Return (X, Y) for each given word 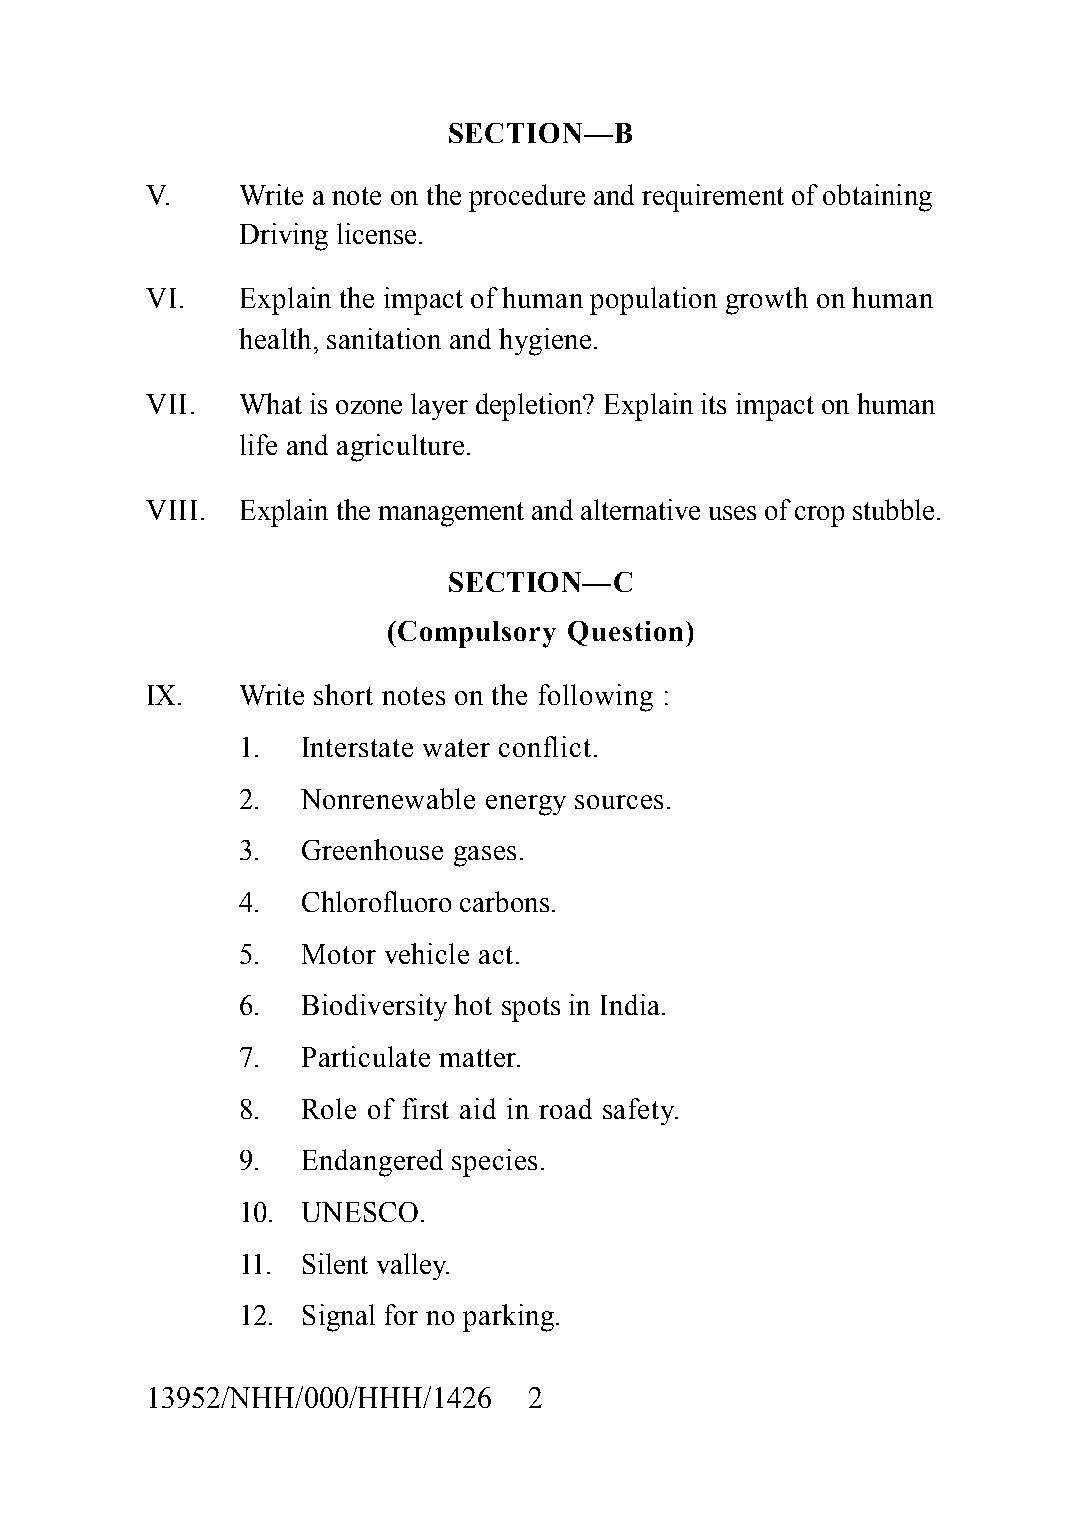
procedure (527, 198)
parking (508, 1318)
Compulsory (477, 634)
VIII (171, 510)
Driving (284, 237)
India (630, 1004)
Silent (335, 1263)
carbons (504, 901)
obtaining (877, 198)
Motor (339, 954)
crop (819, 516)
